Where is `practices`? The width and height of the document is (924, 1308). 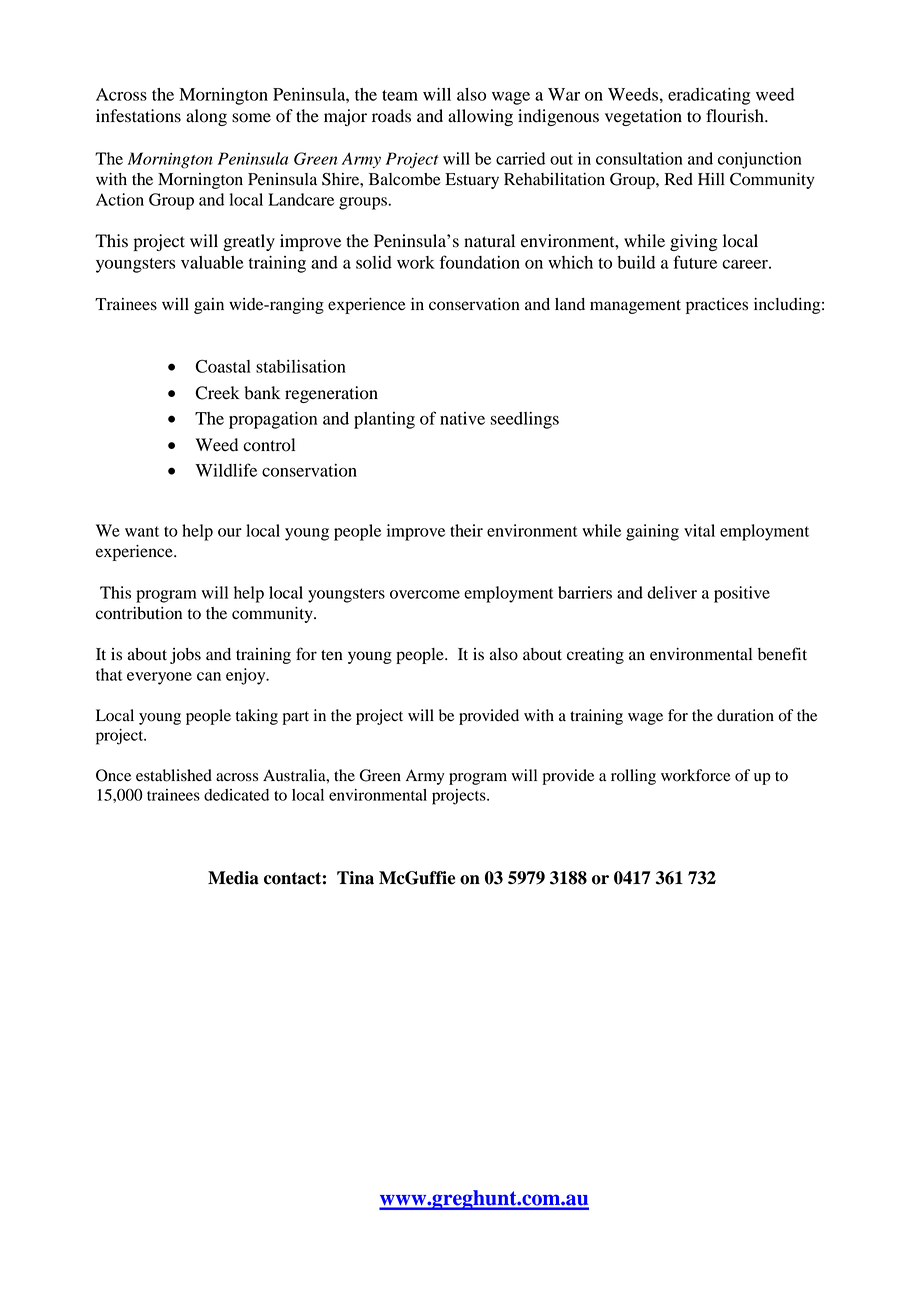
practices is located at coordinates (717, 306).
